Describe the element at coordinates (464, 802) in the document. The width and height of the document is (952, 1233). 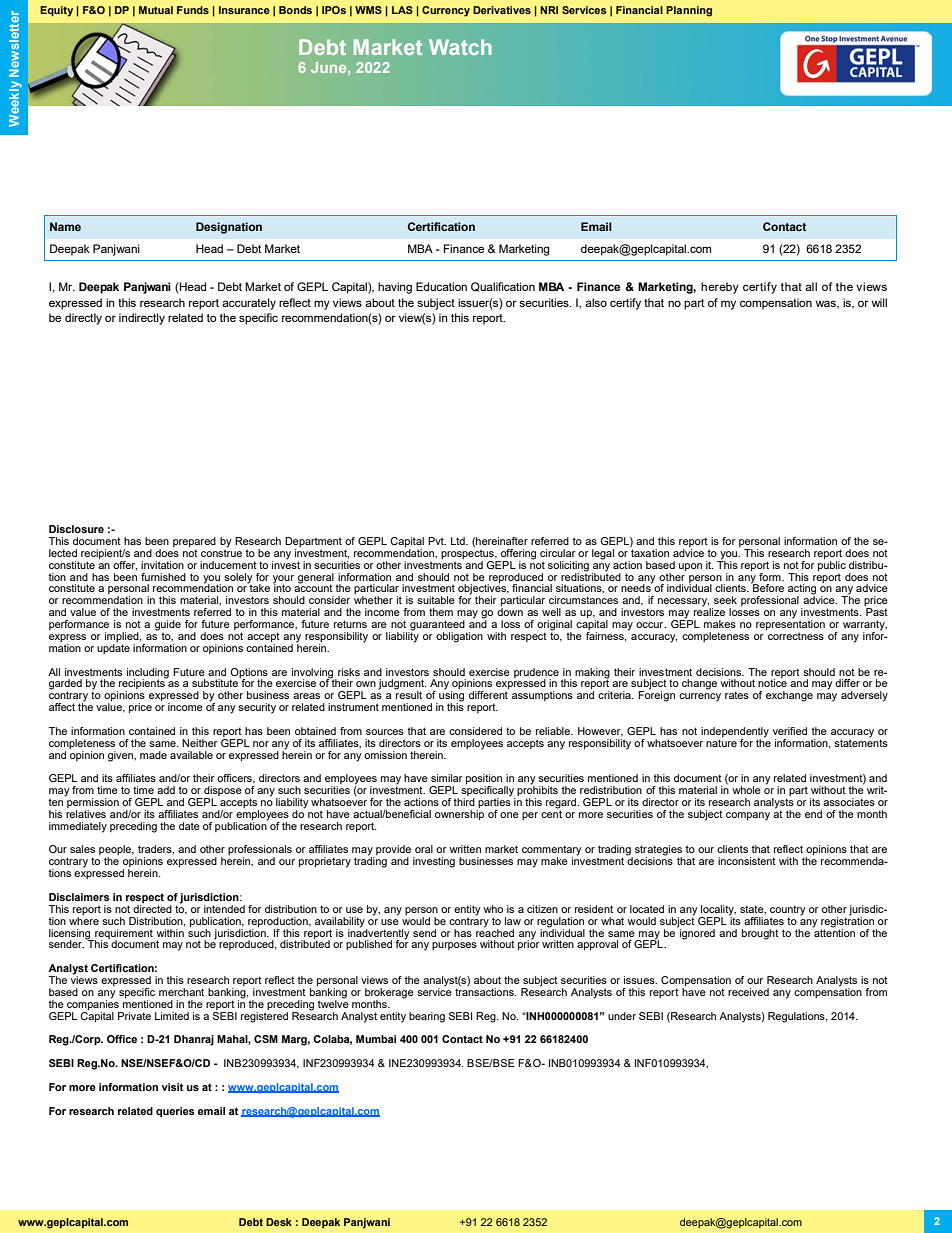
I see `third` at that location.
